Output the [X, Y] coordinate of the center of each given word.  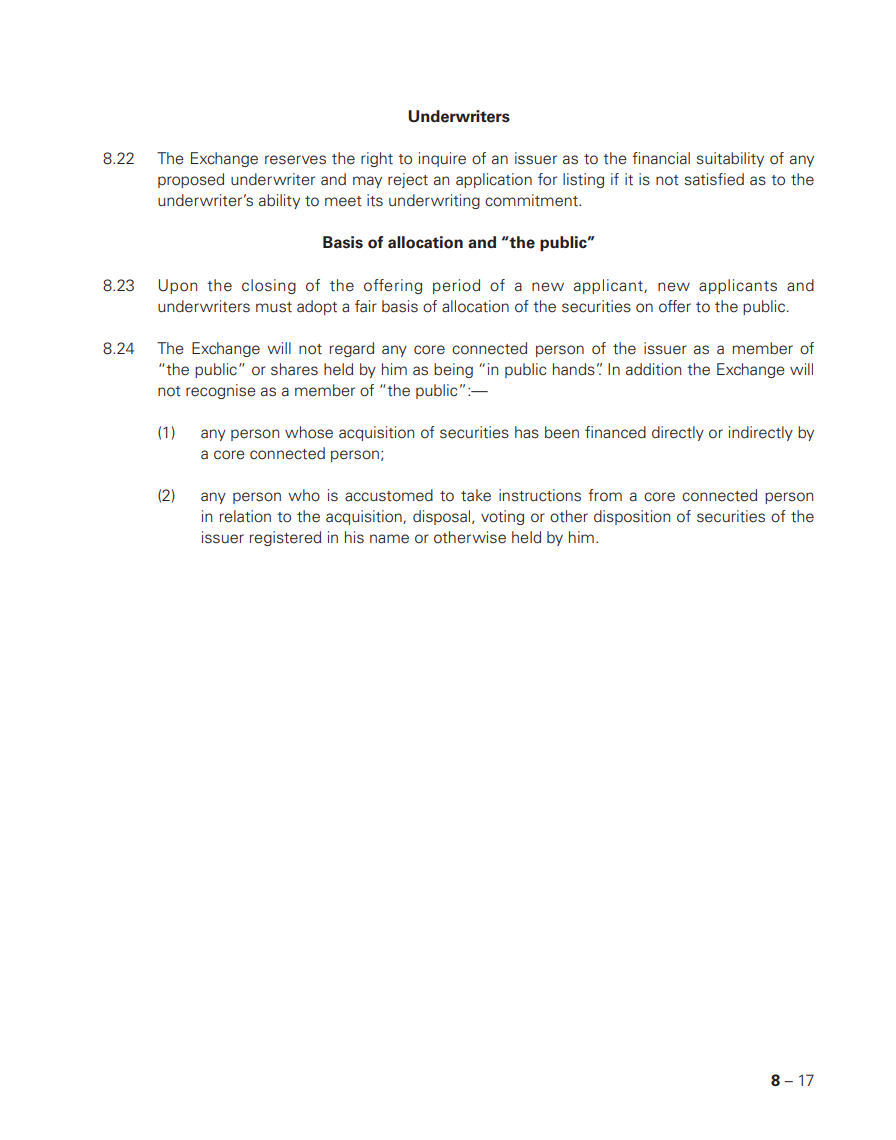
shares [294, 369]
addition [653, 369]
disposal [443, 517]
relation [245, 516]
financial [661, 158]
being [453, 370]
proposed [191, 180]
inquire [442, 159]
